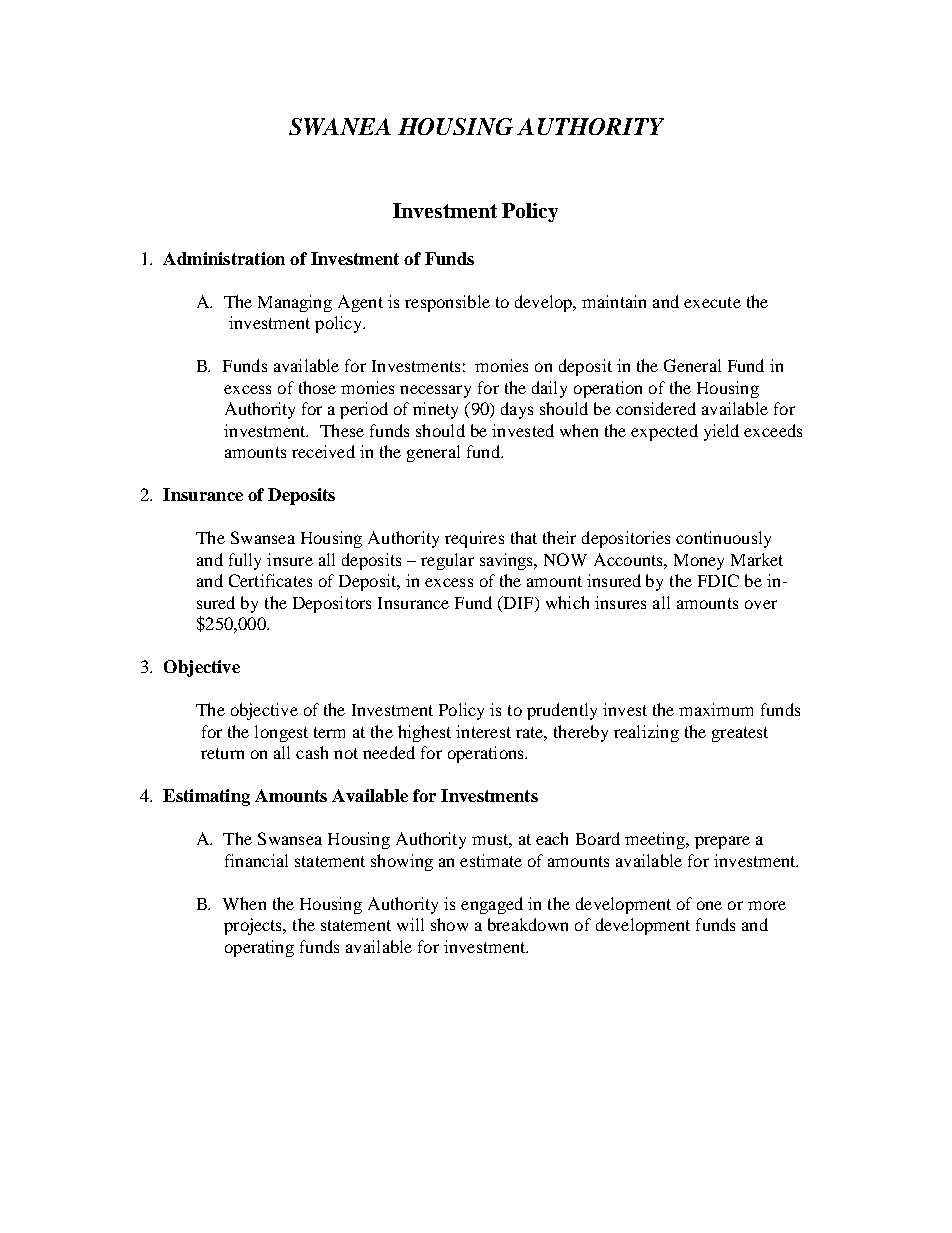 The height and width of the page is (1233, 952). What do you see at coordinates (254, 926) in the page?
I see `projects` at bounding box center [254, 926].
